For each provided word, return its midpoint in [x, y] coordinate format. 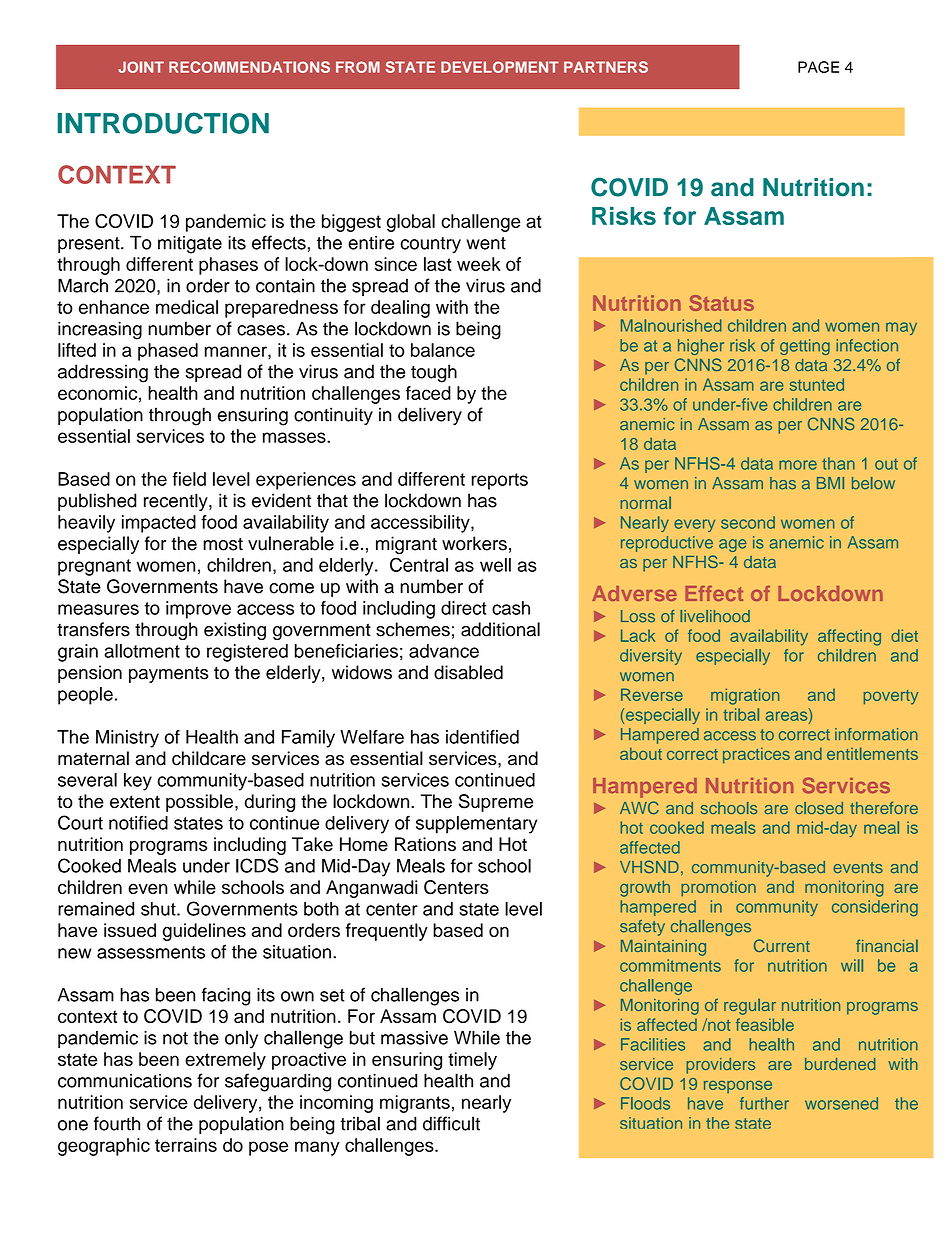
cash [511, 608]
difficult [451, 1123]
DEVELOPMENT [500, 67]
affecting [849, 637]
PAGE [818, 67]
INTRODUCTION [163, 123]
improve [198, 610]
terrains [186, 1145]
